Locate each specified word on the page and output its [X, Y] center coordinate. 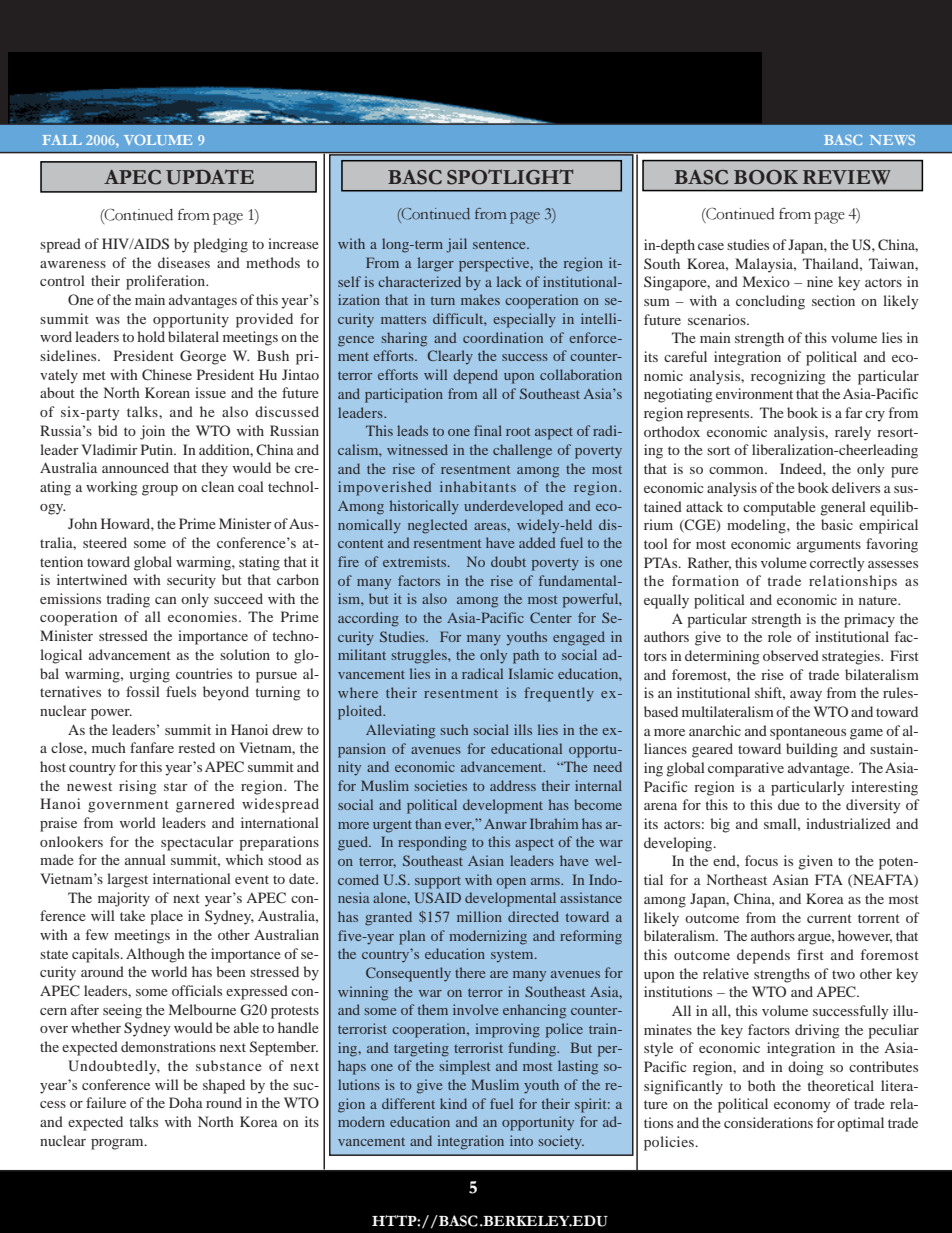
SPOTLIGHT [510, 177]
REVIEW [847, 177]
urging [149, 675]
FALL [62, 140]
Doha [186, 1102]
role [780, 636]
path [526, 656]
